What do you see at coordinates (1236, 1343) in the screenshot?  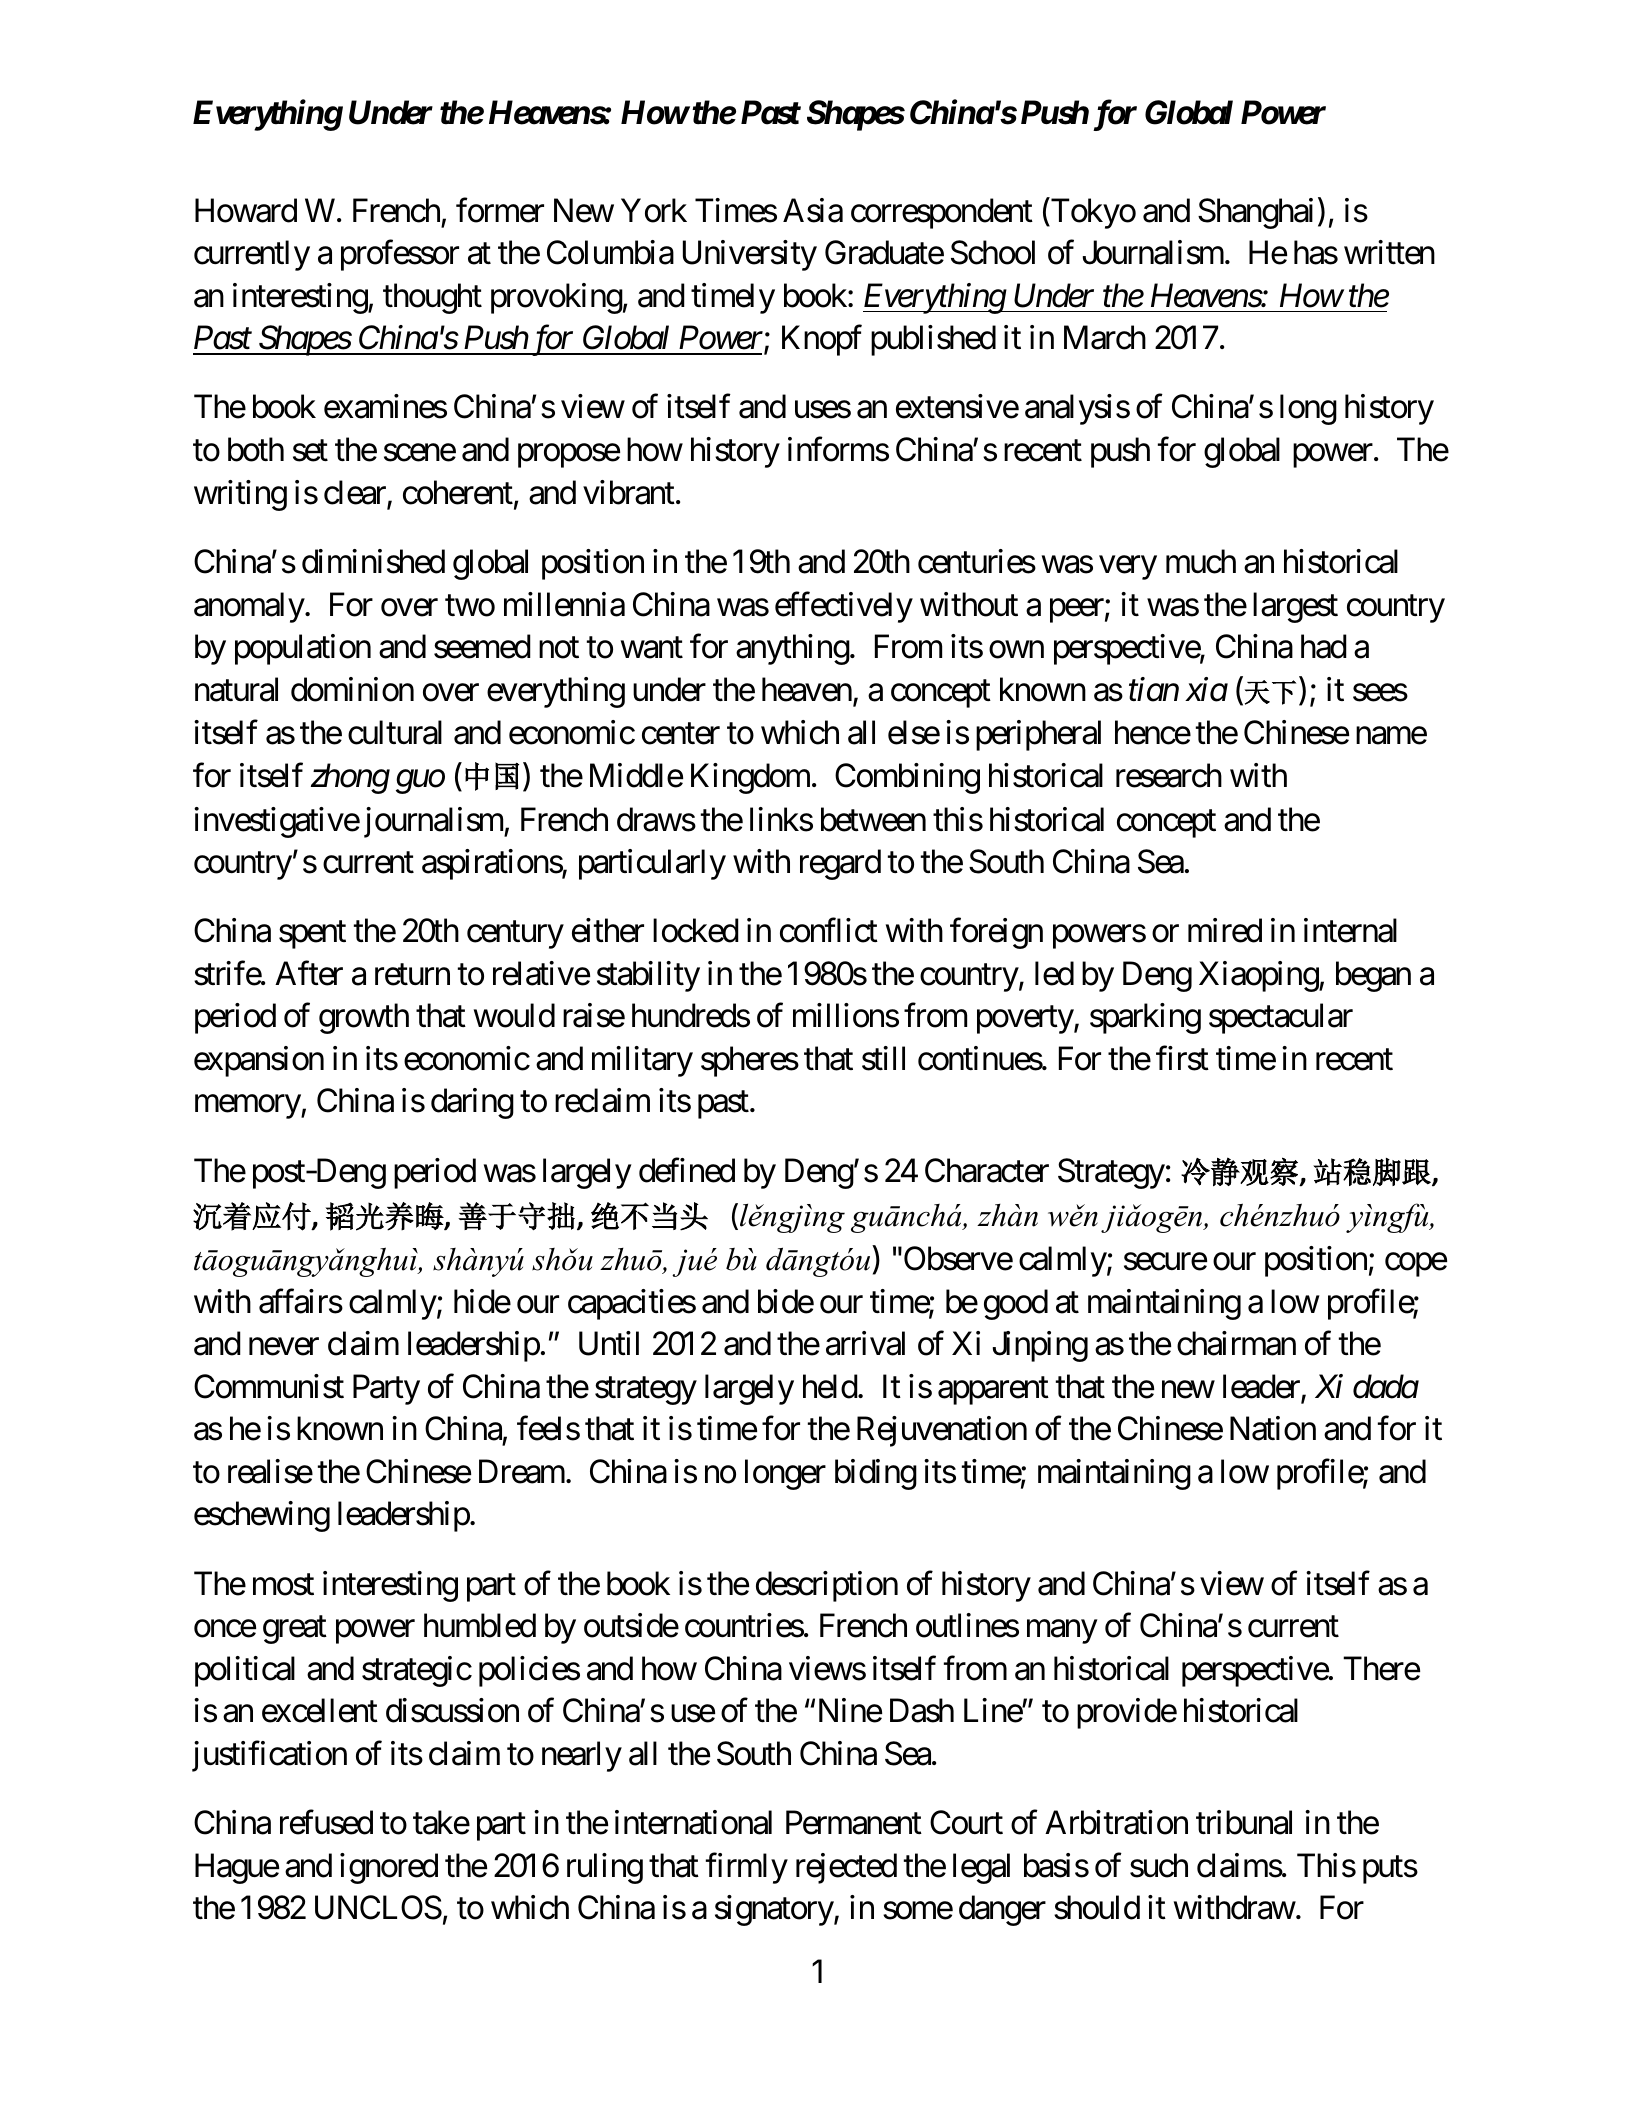 I see `chairman` at bounding box center [1236, 1343].
